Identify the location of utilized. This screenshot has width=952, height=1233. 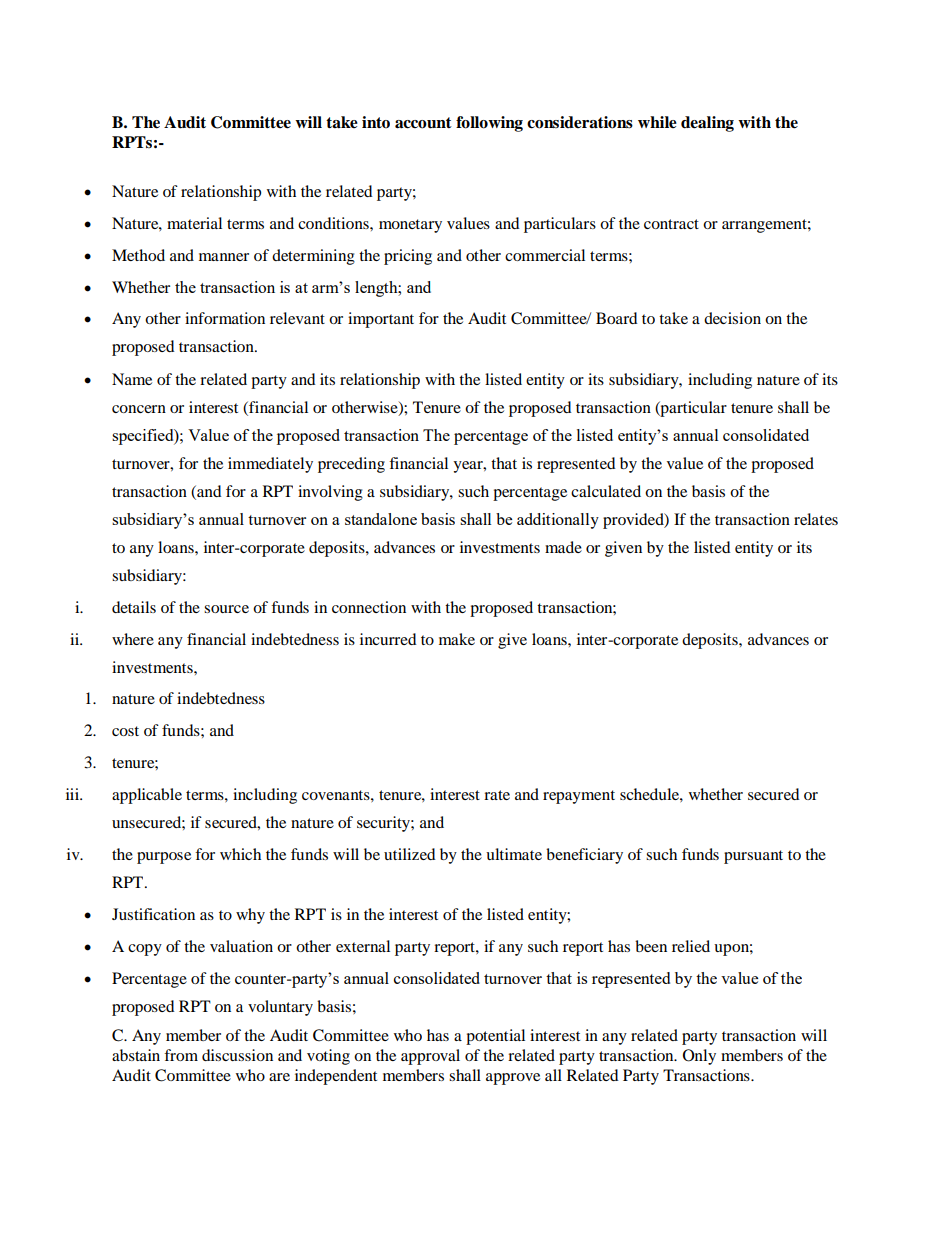
(410, 854).
